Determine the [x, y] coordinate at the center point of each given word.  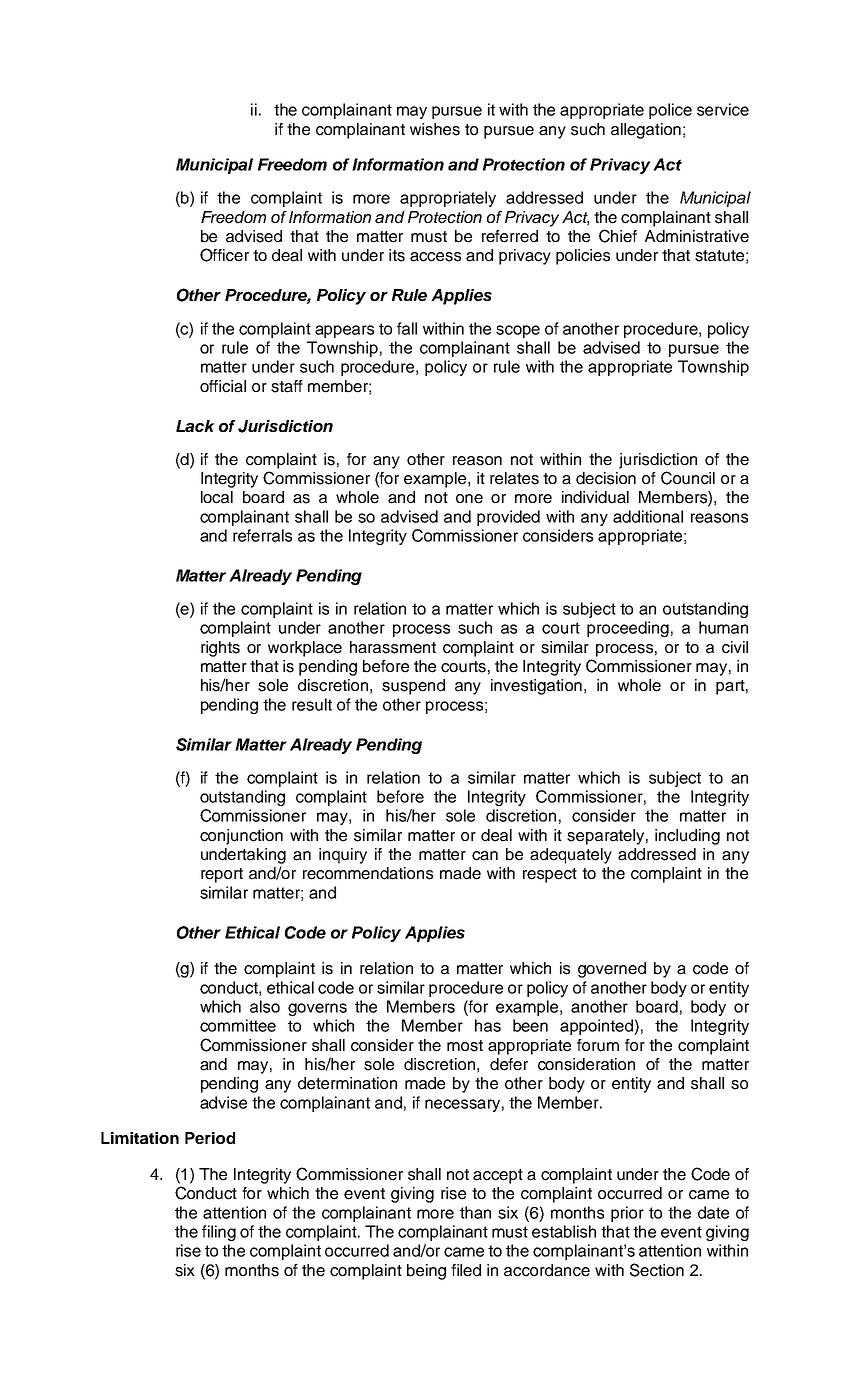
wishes [435, 129]
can [485, 856]
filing [219, 1233]
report [222, 875]
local [217, 497]
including [687, 837]
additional [648, 516]
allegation [646, 131]
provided [508, 518]
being [426, 1272]
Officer [224, 255]
